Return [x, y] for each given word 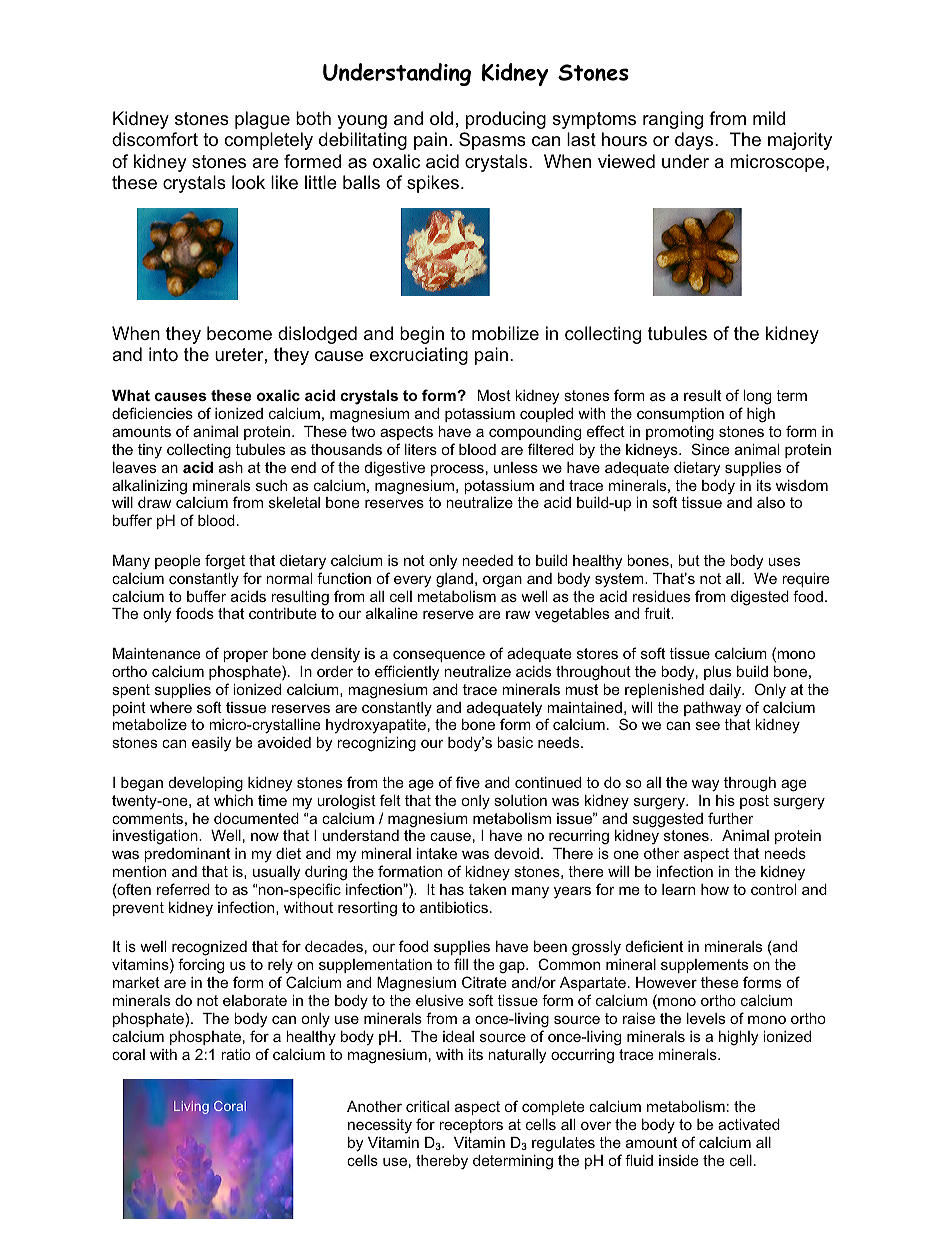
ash [231, 467]
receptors [471, 1126]
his [725, 800]
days [695, 141]
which [233, 800]
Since [710, 449]
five [468, 782]
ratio [236, 1054]
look [248, 182]
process [457, 470]
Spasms [492, 141]
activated [749, 1124]
